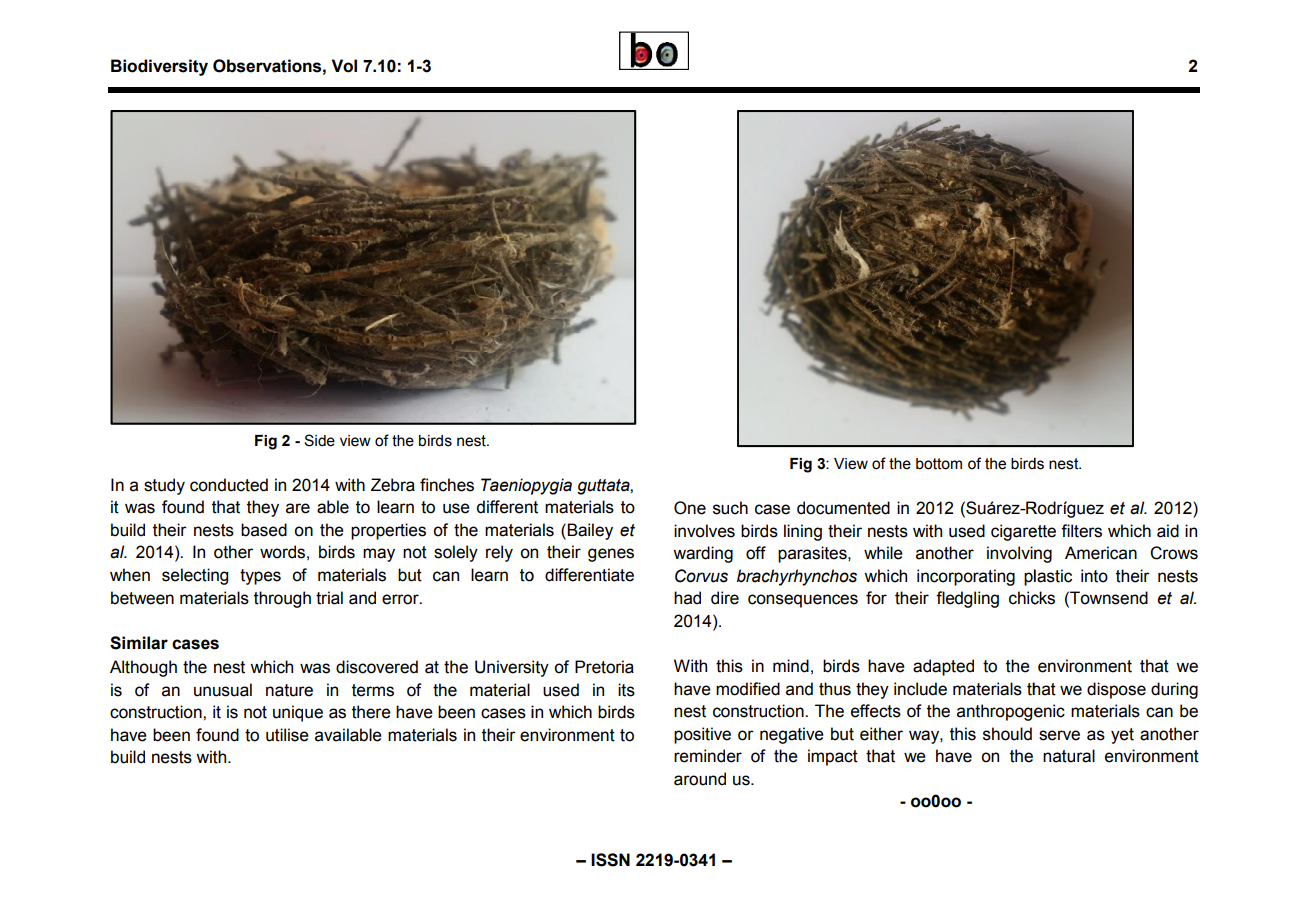 The image size is (1308, 924). I want to click on consequences, so click(803, 601).
